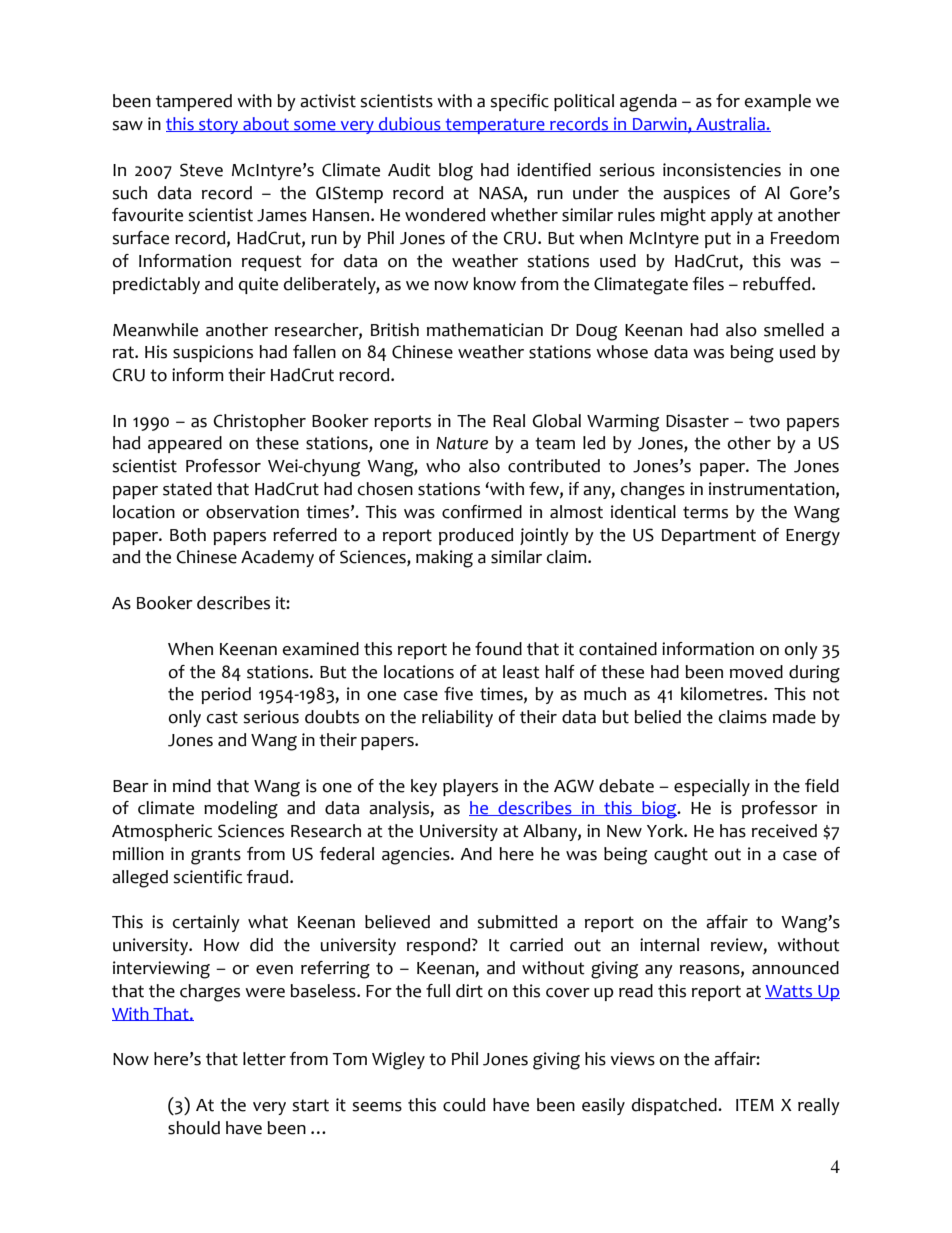 The image size is (952, 1233). Describe the element at coordinates (755, 1105) in the document. I see `ITEM` at that location.
